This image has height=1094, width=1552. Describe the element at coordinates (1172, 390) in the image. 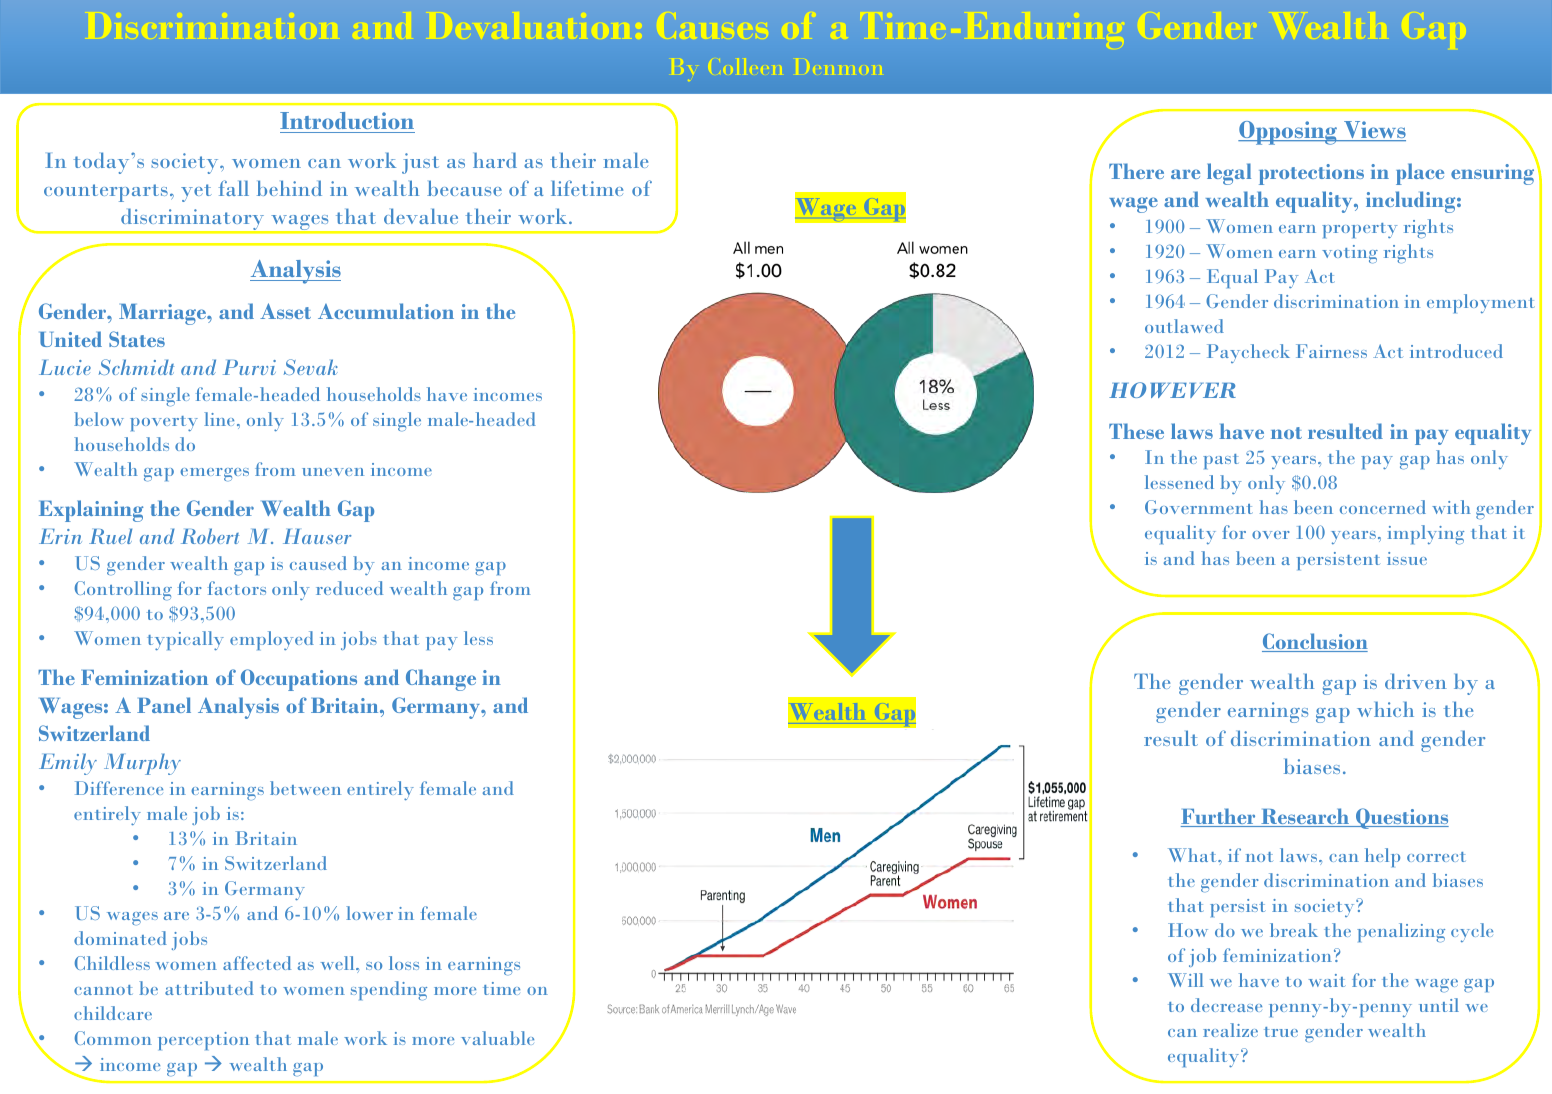

I see `HOWEVER` at that location.
